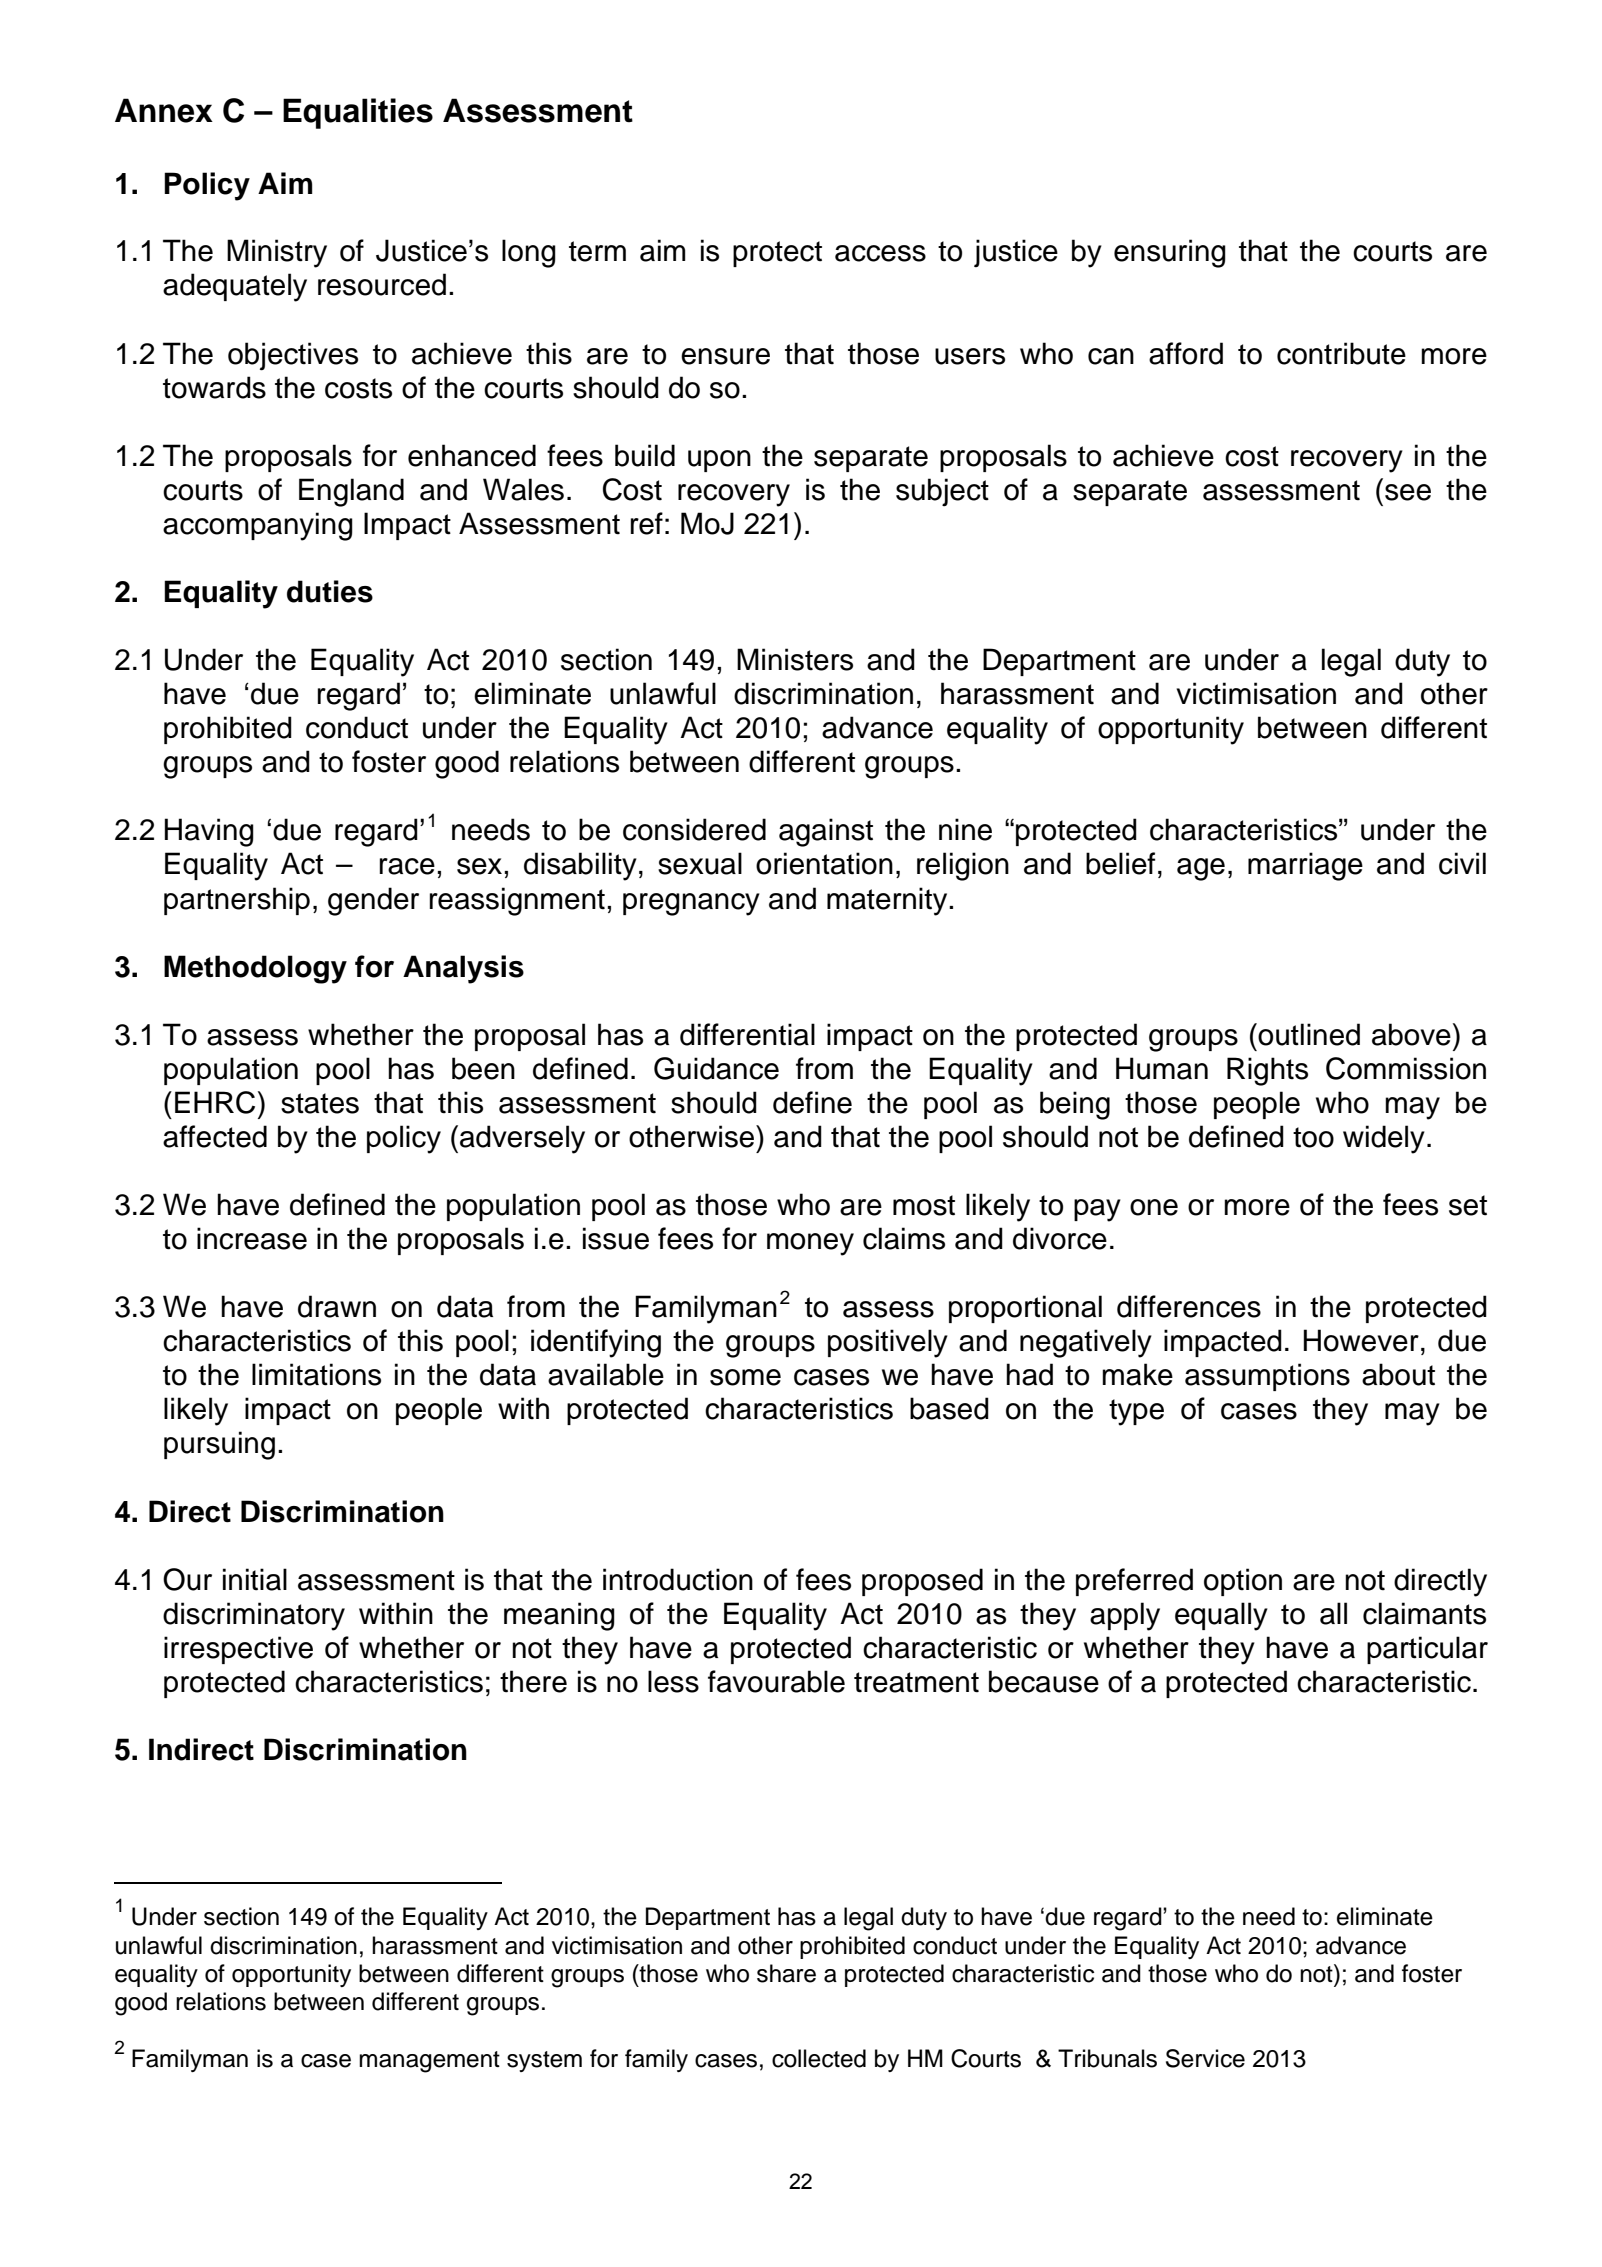 The image size is (1602, 2267). What do you see at coordinates (1205, 2058) in the image?
I see `Service` at bounding box center [1205, 2058].
